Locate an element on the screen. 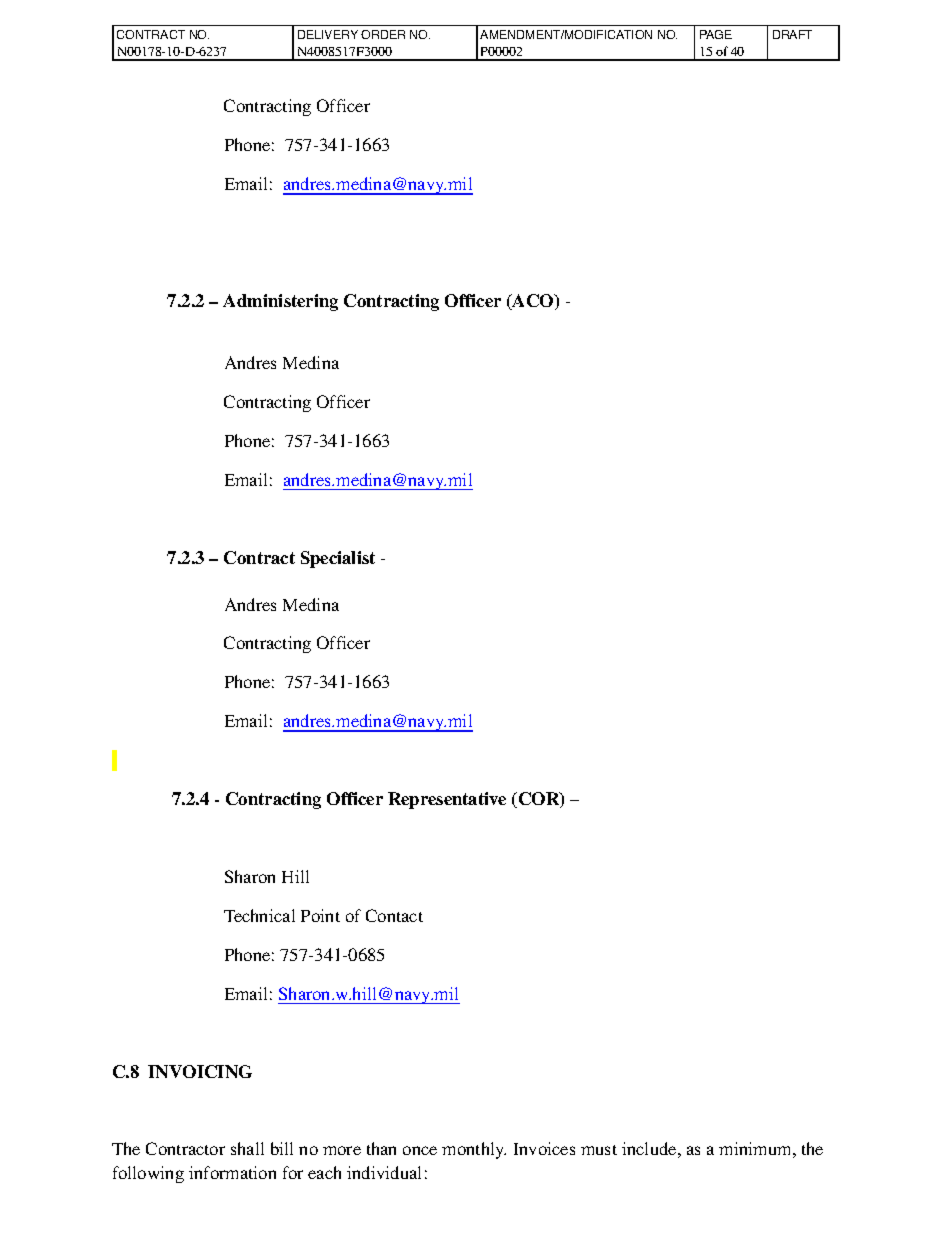 This screenshot has width=952, height=1233. Point is located at coordinates (320, 915).
